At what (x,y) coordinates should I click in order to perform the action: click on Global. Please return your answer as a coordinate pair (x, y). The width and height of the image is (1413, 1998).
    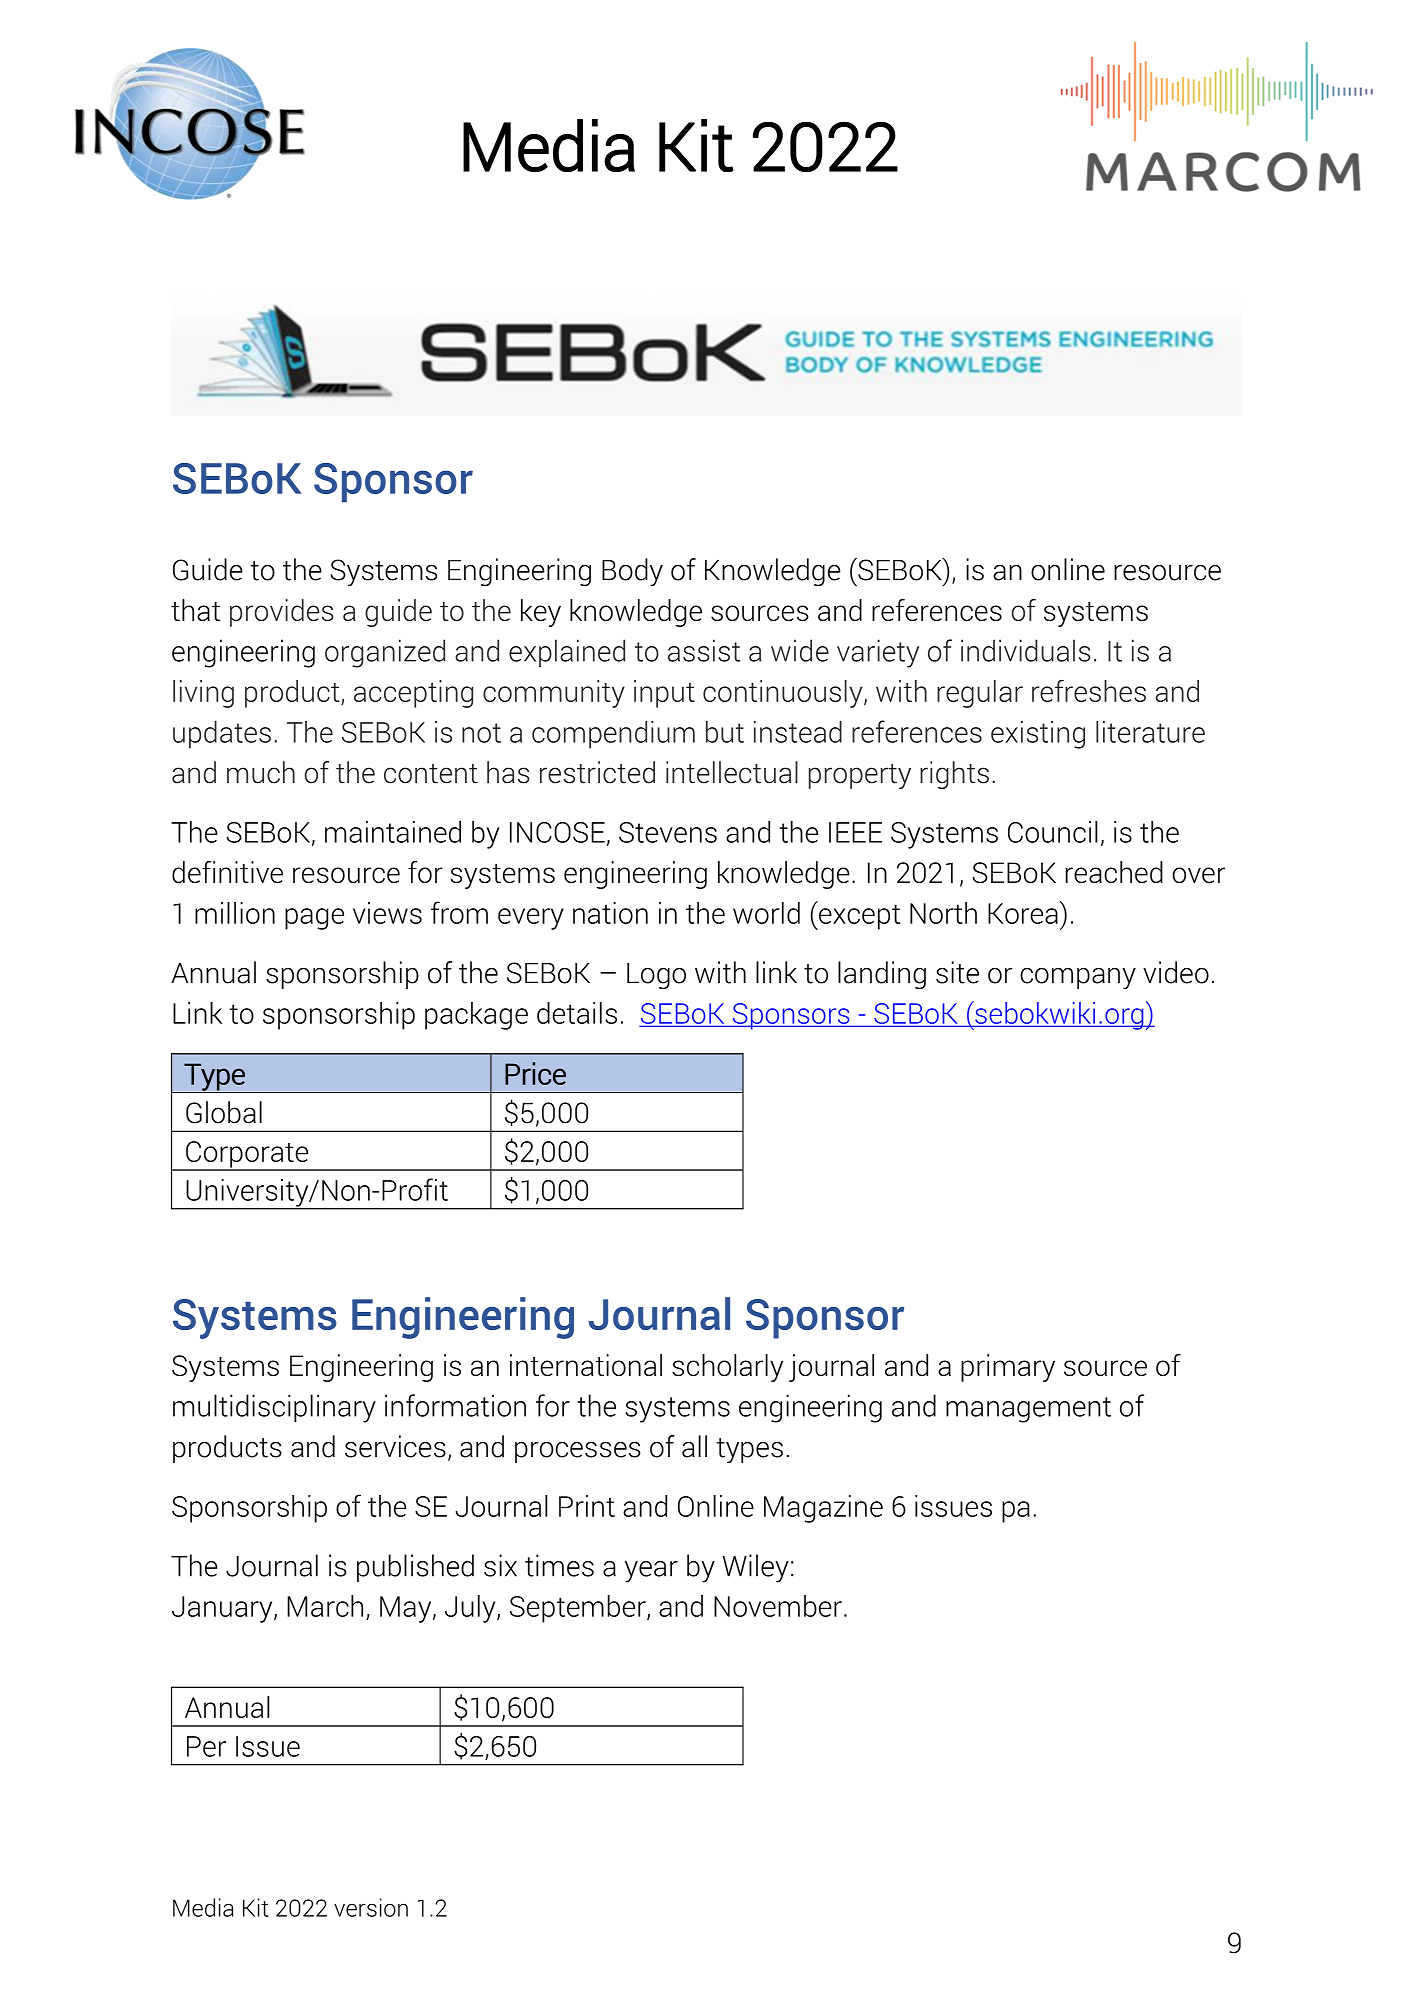
    Looking at the image, I should click on (224, 1112).
